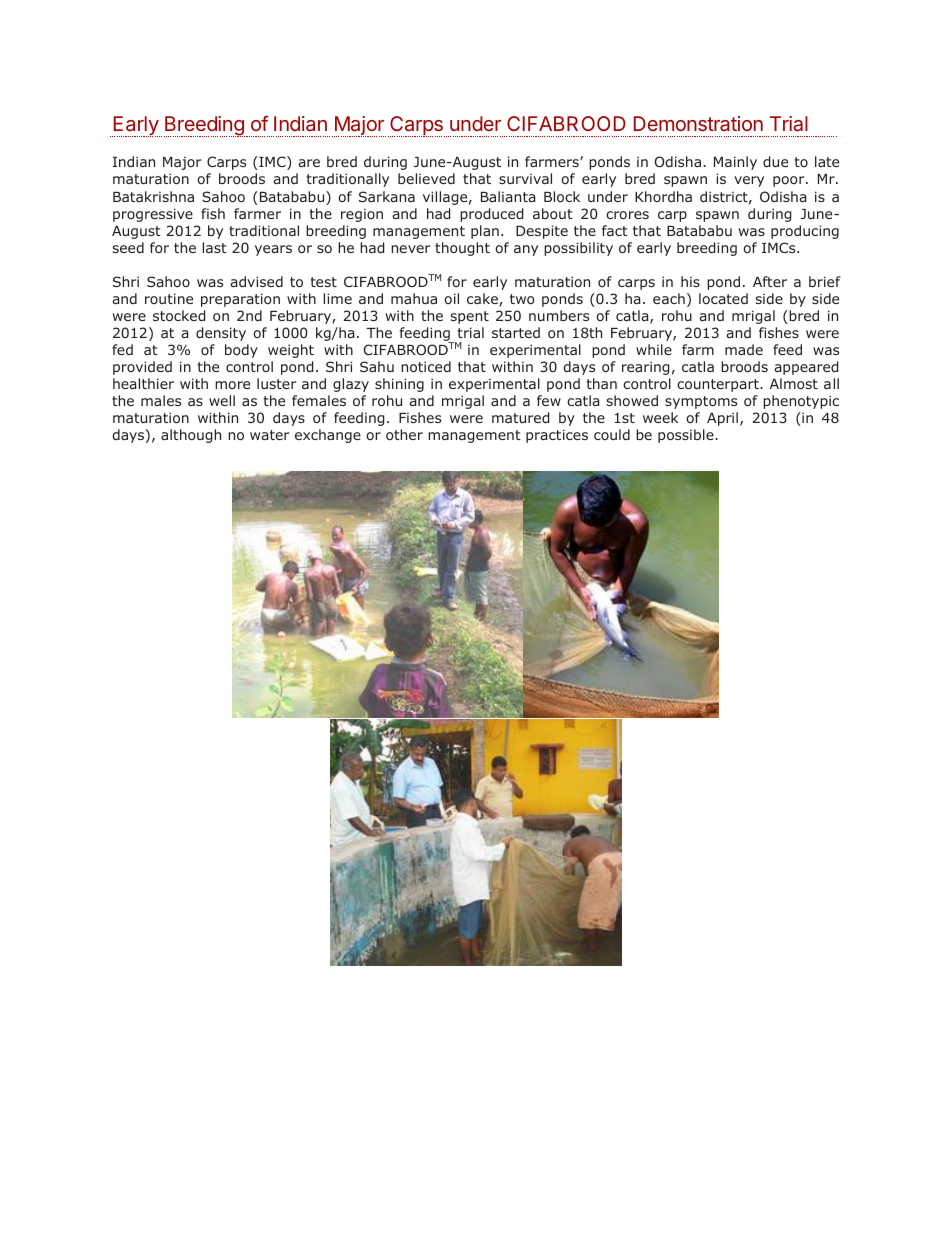 The width and height of the screenshot is (952, 1233). Describe the element at coordinates (770, 281) in the screenshot. I see `After` at that location.
